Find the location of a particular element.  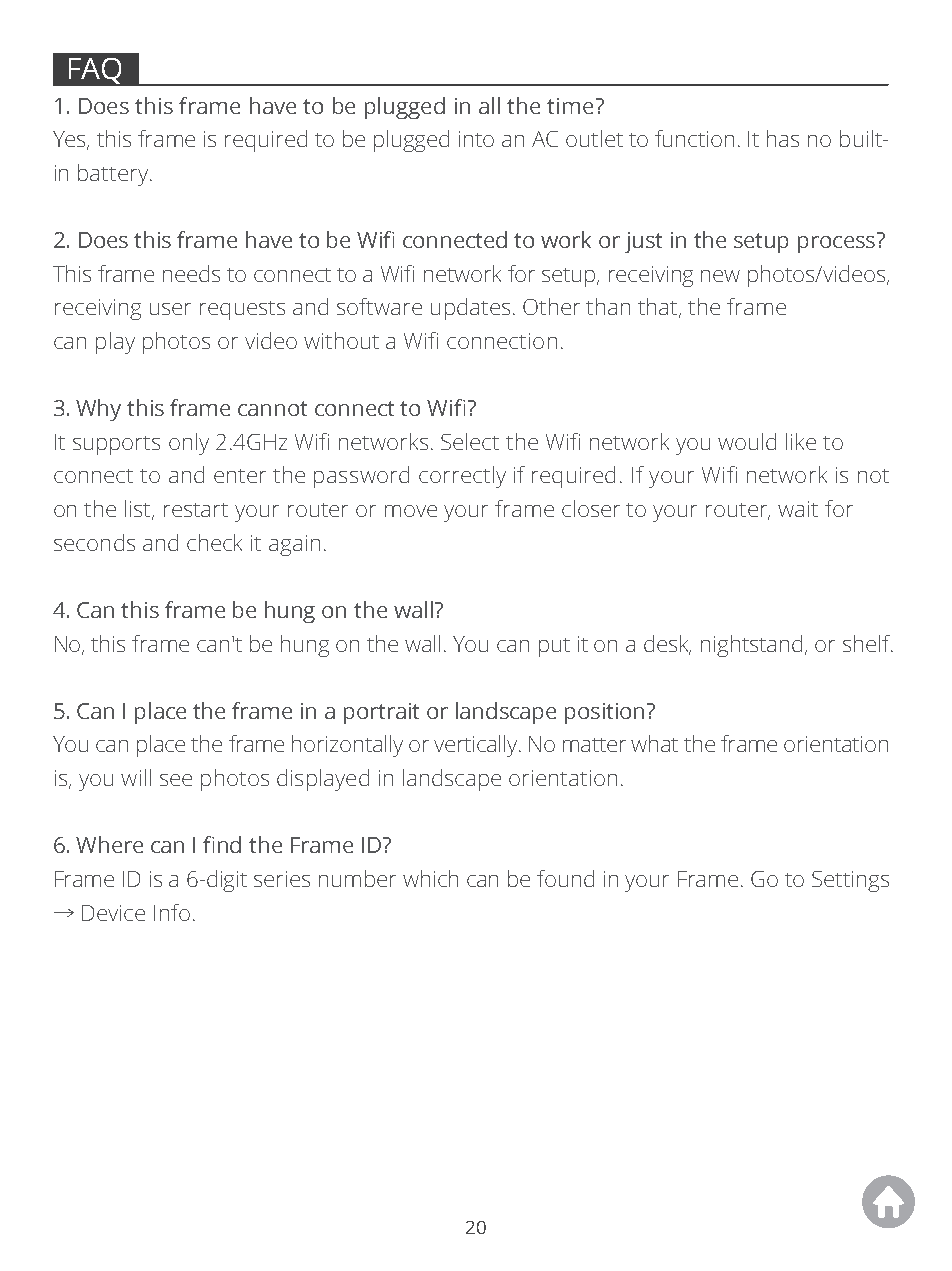

Why is located at coordinates (98, 410).
